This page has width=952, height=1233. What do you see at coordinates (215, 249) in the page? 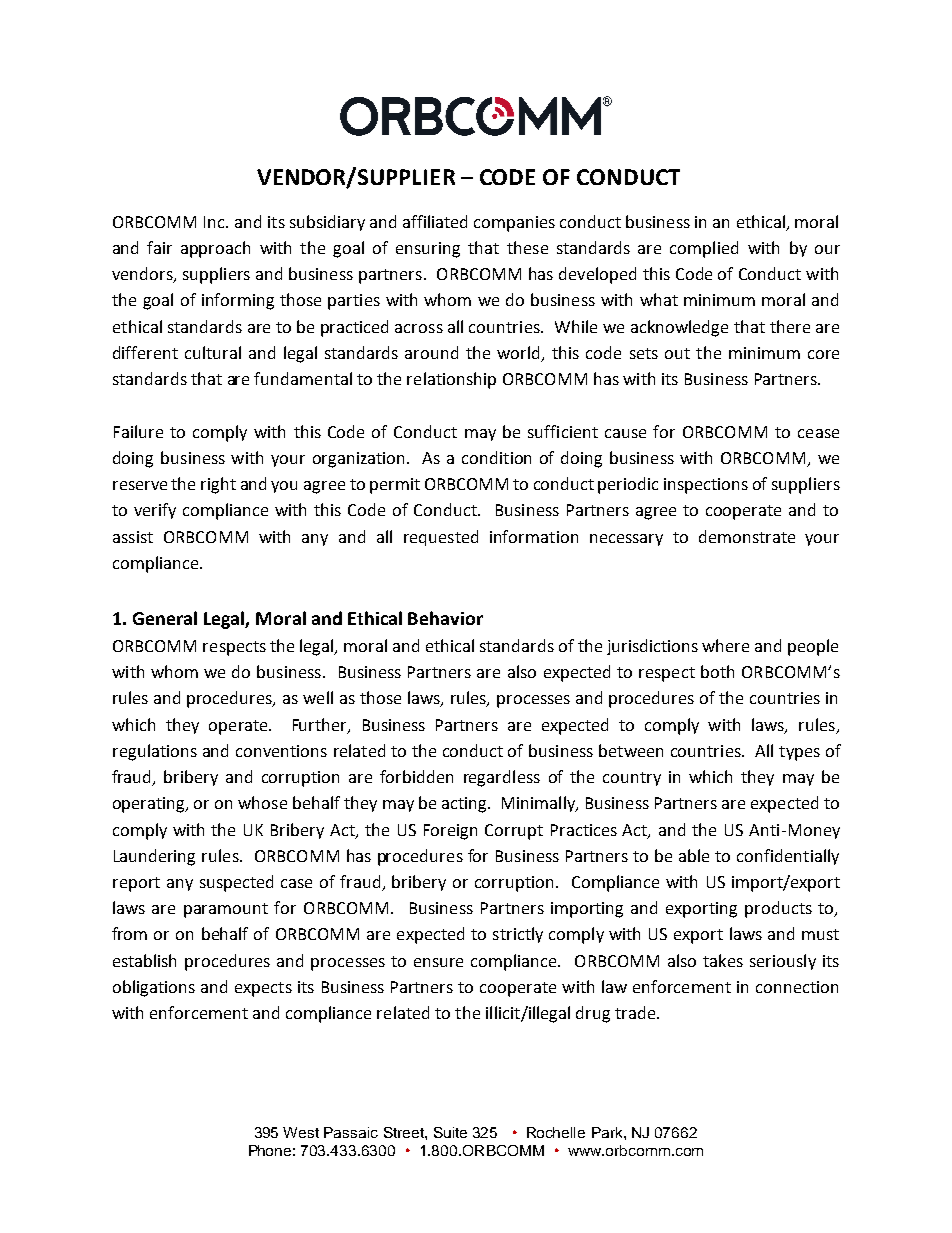
I see `approach` at bounding box center [215, 249].
